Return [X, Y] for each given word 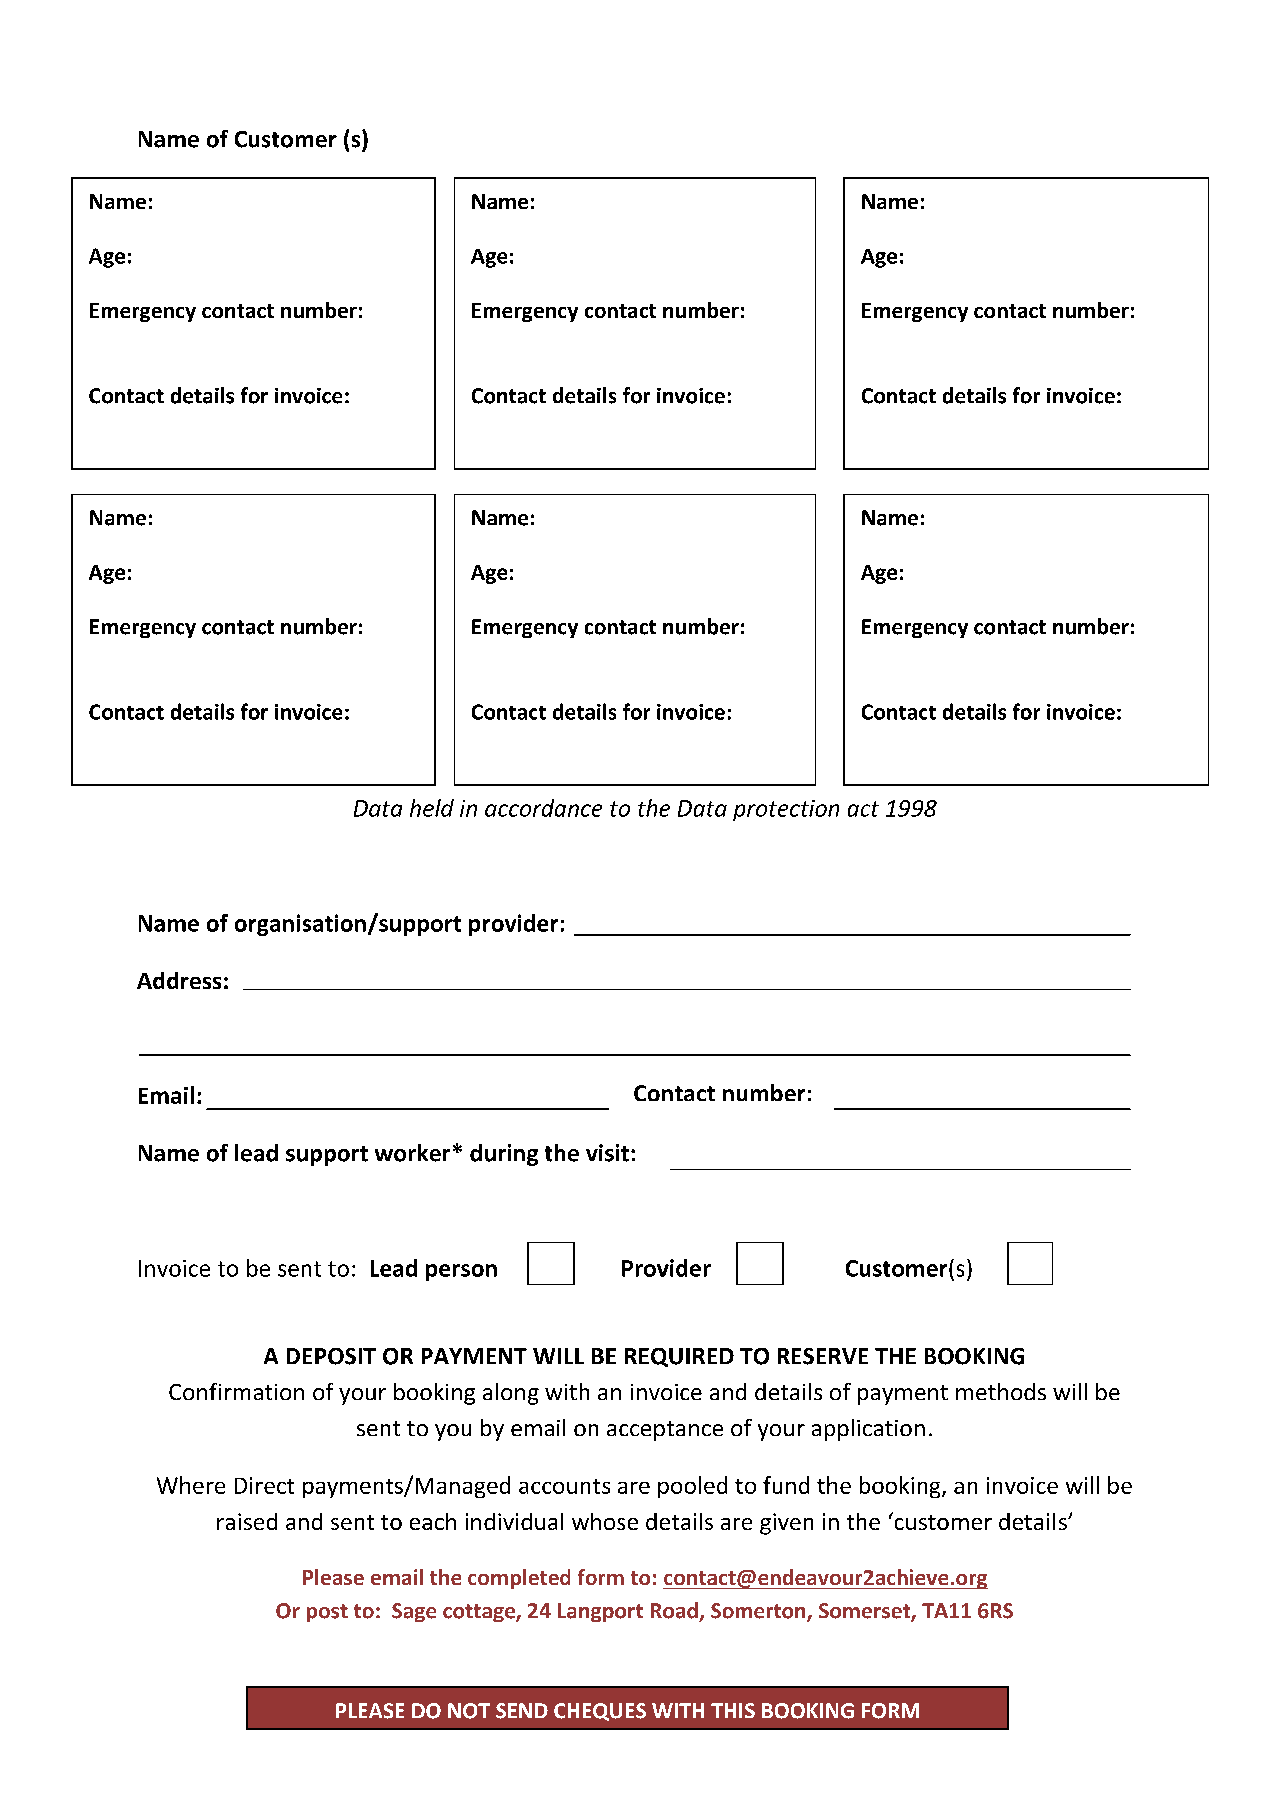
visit [607, 1153]
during [504, 1155]
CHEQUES [600, 1712]
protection [786, 810]
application [868, 1430]
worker [412, 1153]
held [432, 808]
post [327, 1613]
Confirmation [236, 1391]
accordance [543, 808]
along [511, 1394]
